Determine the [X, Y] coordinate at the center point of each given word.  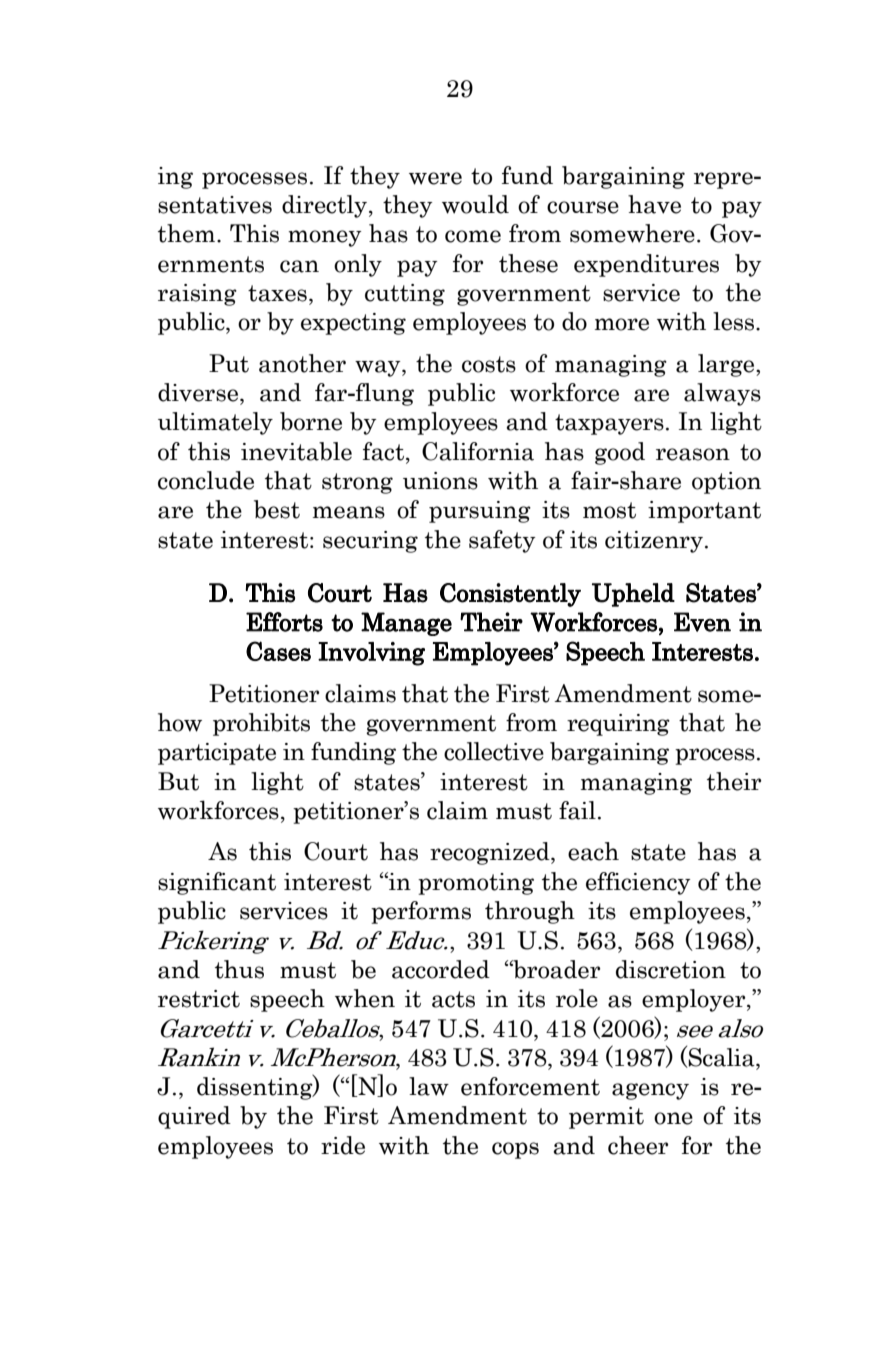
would [475, 204]
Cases [278, 651]
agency [650, 1091]
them [188, 233]
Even [702, 622]
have [654, 204]
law [429, 1086]
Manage [406, 624]
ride [343, 1145]
